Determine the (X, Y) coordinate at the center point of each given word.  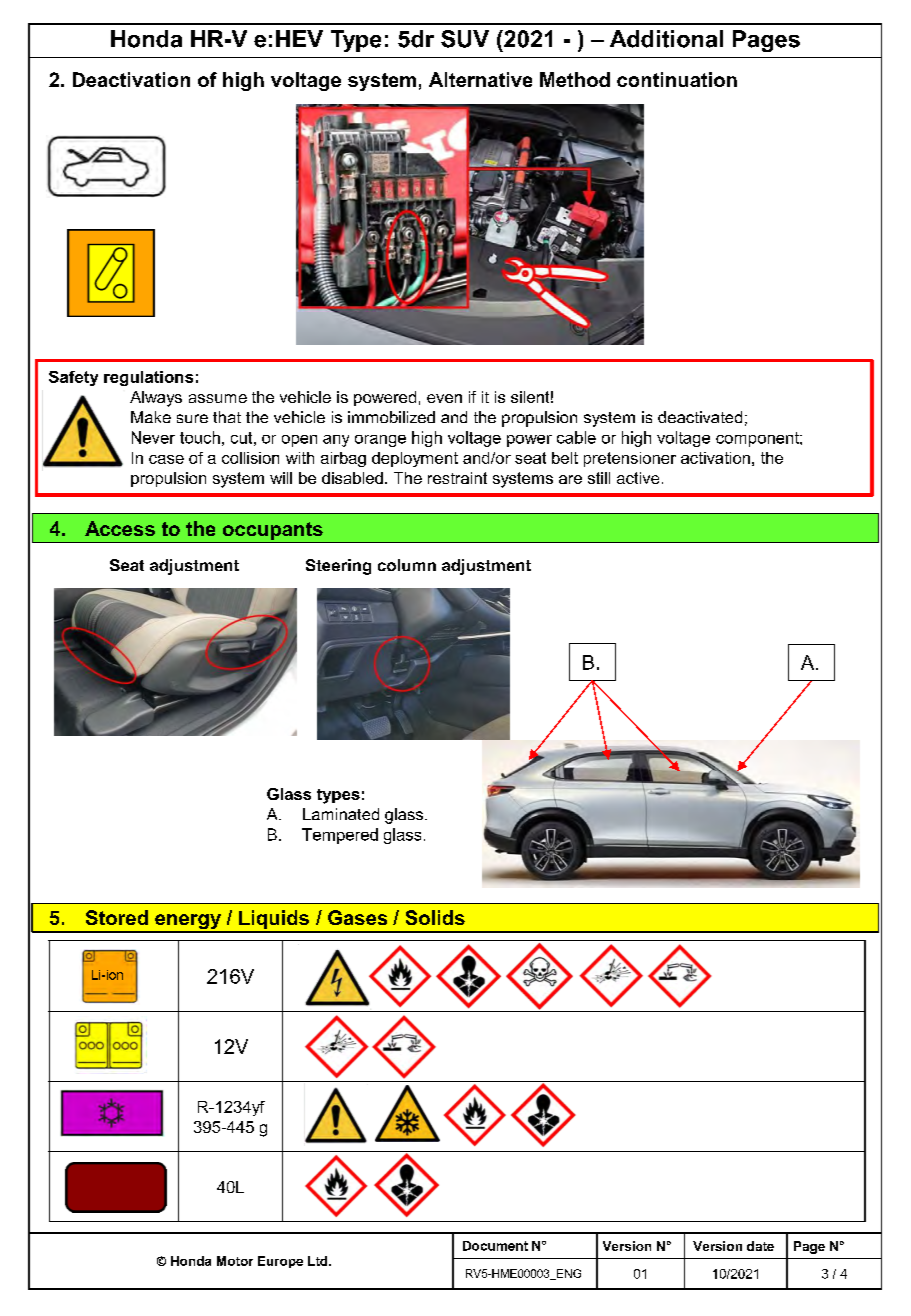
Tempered (340, 836)
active (638, 478)
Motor (235, 1261)
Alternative (480, 79)
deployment (415, 459)
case (166, 459)
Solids (435, 917)
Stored (117, 917)
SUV (465, 39)
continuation (677, 79)
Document (495, 1246)
